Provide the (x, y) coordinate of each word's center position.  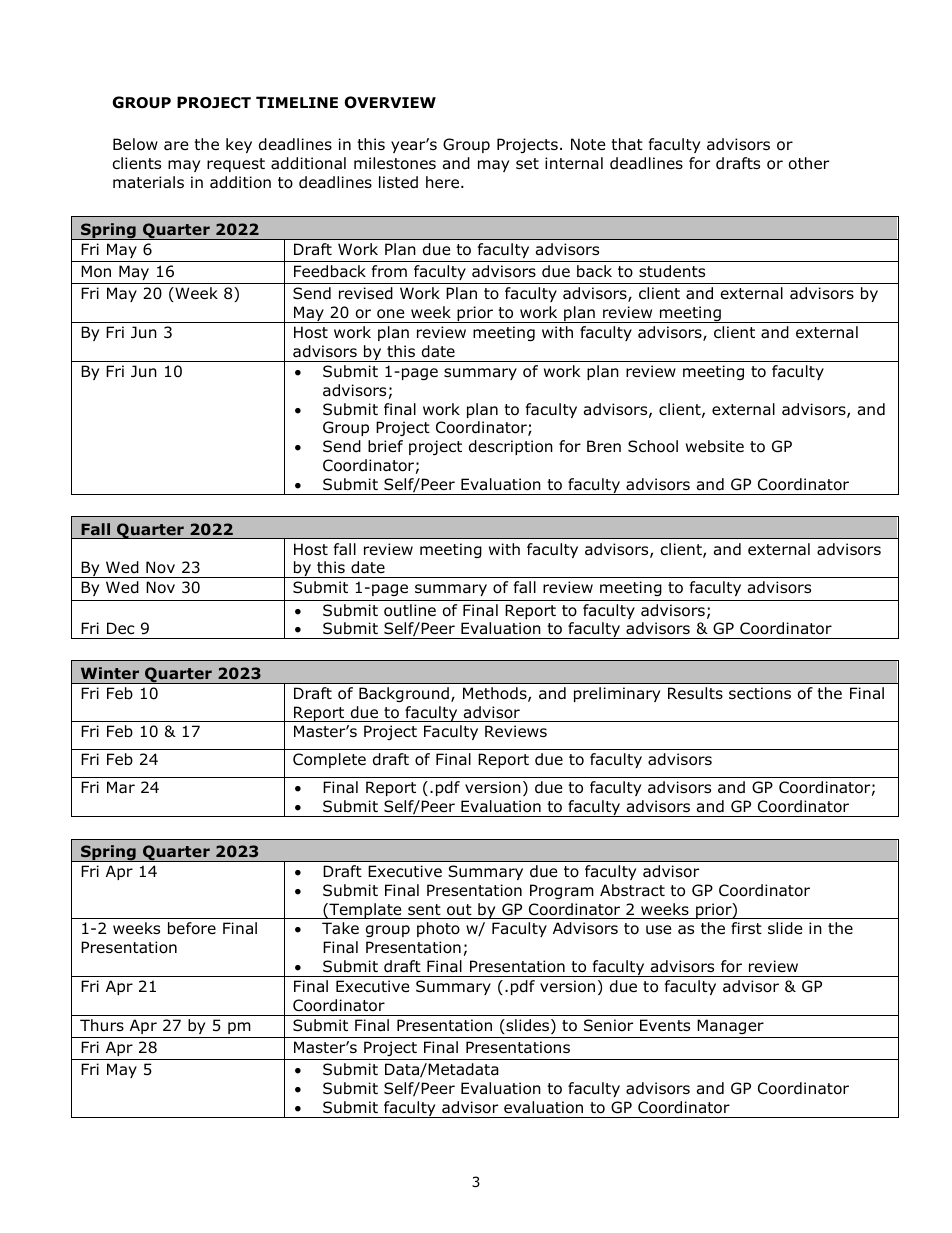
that (627, 144)
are (176, 146)
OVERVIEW (390, 102)
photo (438, 929)
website (715, 446)
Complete (329, 760)
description (511, 447)
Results (695, 693)
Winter (110, 673)
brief (385, 446)
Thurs (102, 1025)
